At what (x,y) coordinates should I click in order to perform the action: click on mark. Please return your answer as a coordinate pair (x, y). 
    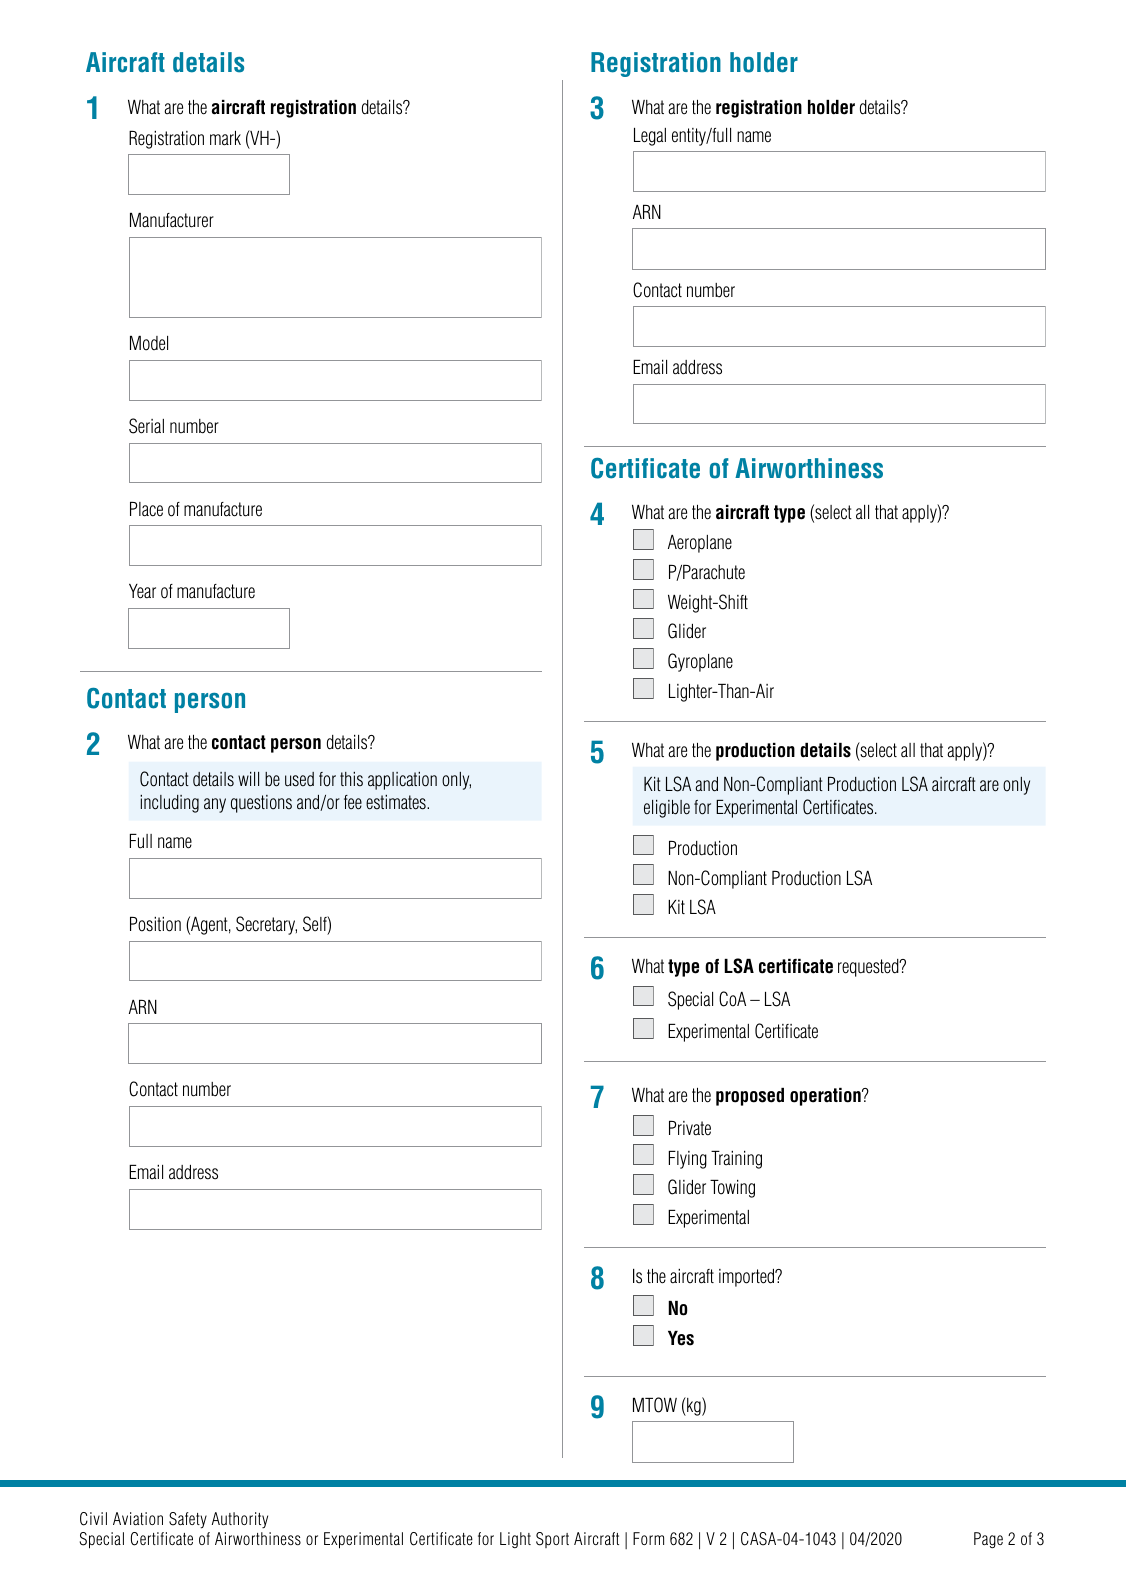
    Looking at the image, I should click on (225, 138).
